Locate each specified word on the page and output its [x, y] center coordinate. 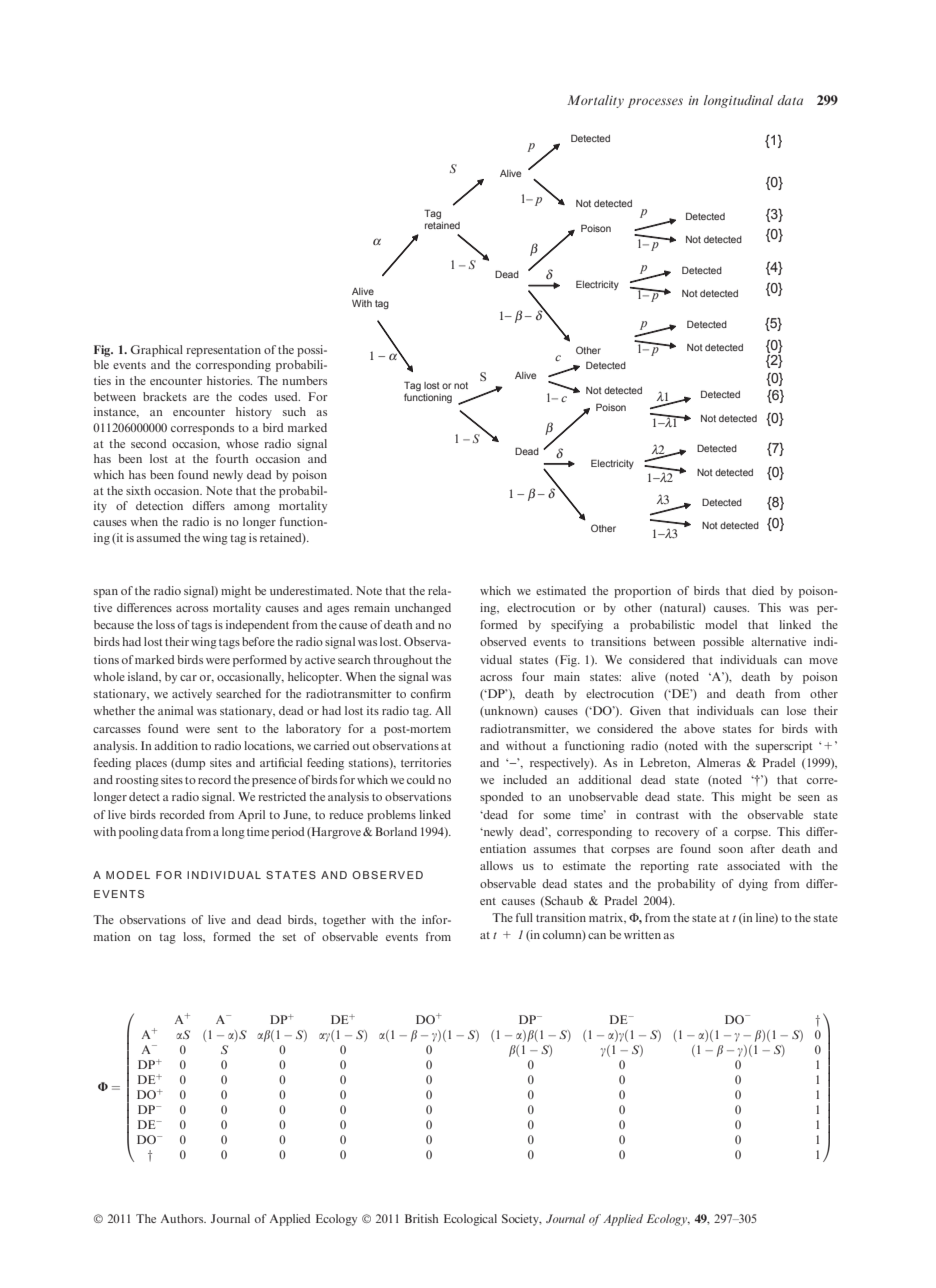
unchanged [423, 609]
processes [655, 103]
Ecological [470, 1220]
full [524, 917]
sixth [138, 490]
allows [496, 865]
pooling [139, 833]
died [763, 590]
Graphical [157, 351]
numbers [304, 380]
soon [731, 850]
